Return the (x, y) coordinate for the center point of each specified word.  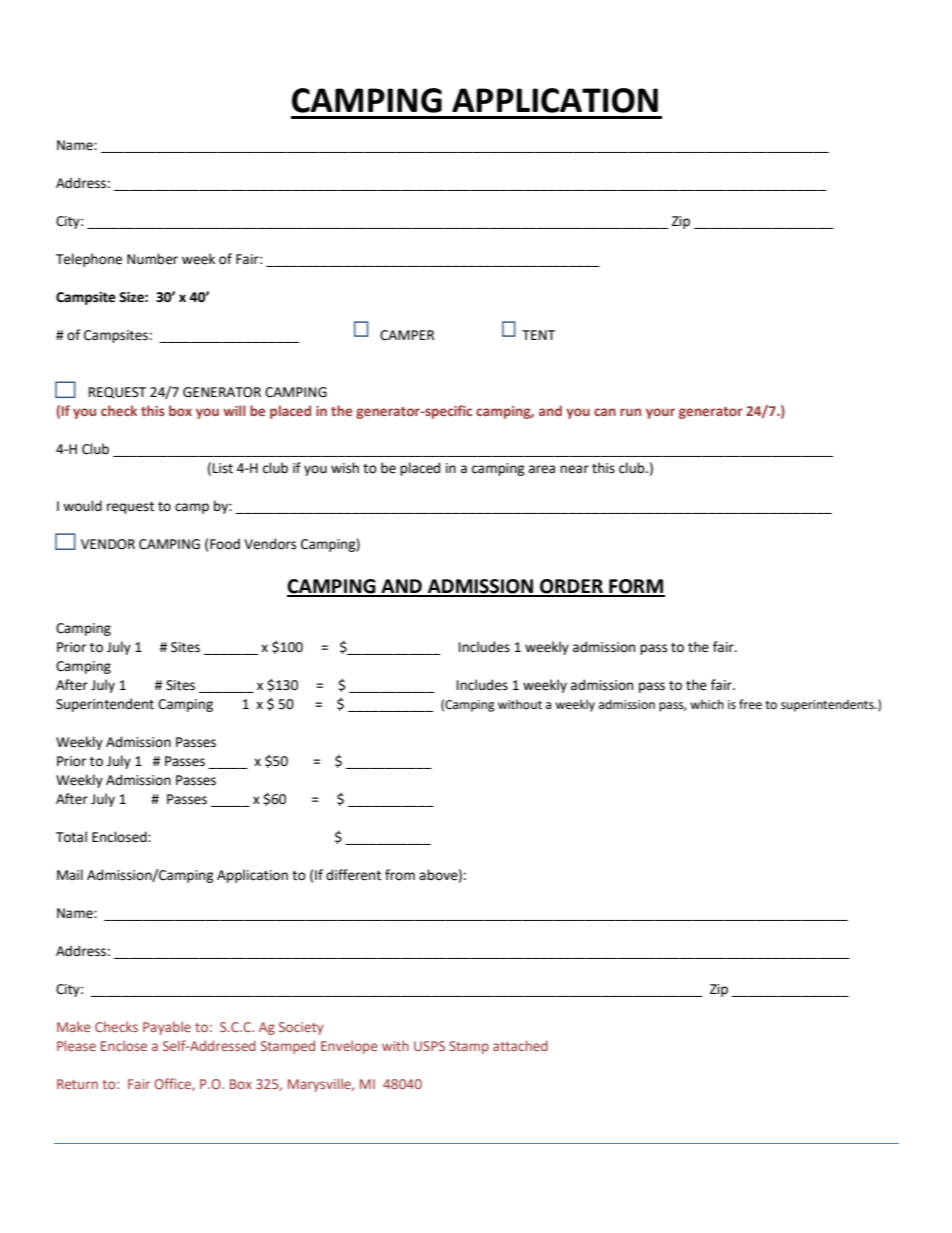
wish (345, 468)
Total (71, 837)
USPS (429, 1046)
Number (152, 259)
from (400, 875)
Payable (167, 1028)
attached (520, 1045)
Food (225, 544)
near (574, 469)
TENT (538, 335)
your (660, 413)
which (707, 704)
